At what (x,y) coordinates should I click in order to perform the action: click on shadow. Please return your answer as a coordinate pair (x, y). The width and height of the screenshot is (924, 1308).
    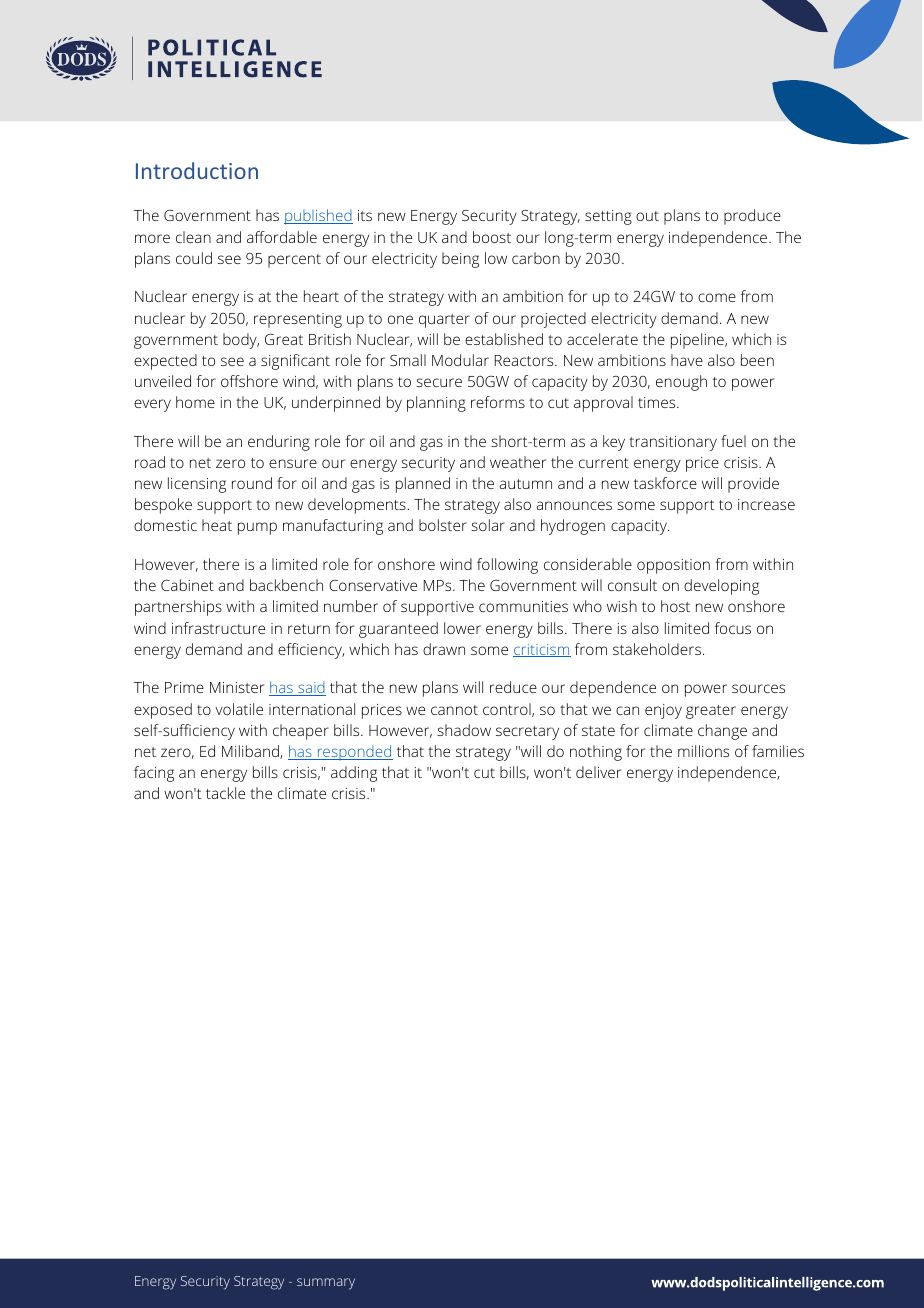
    Looking at the image, I should click on (464, 730).
